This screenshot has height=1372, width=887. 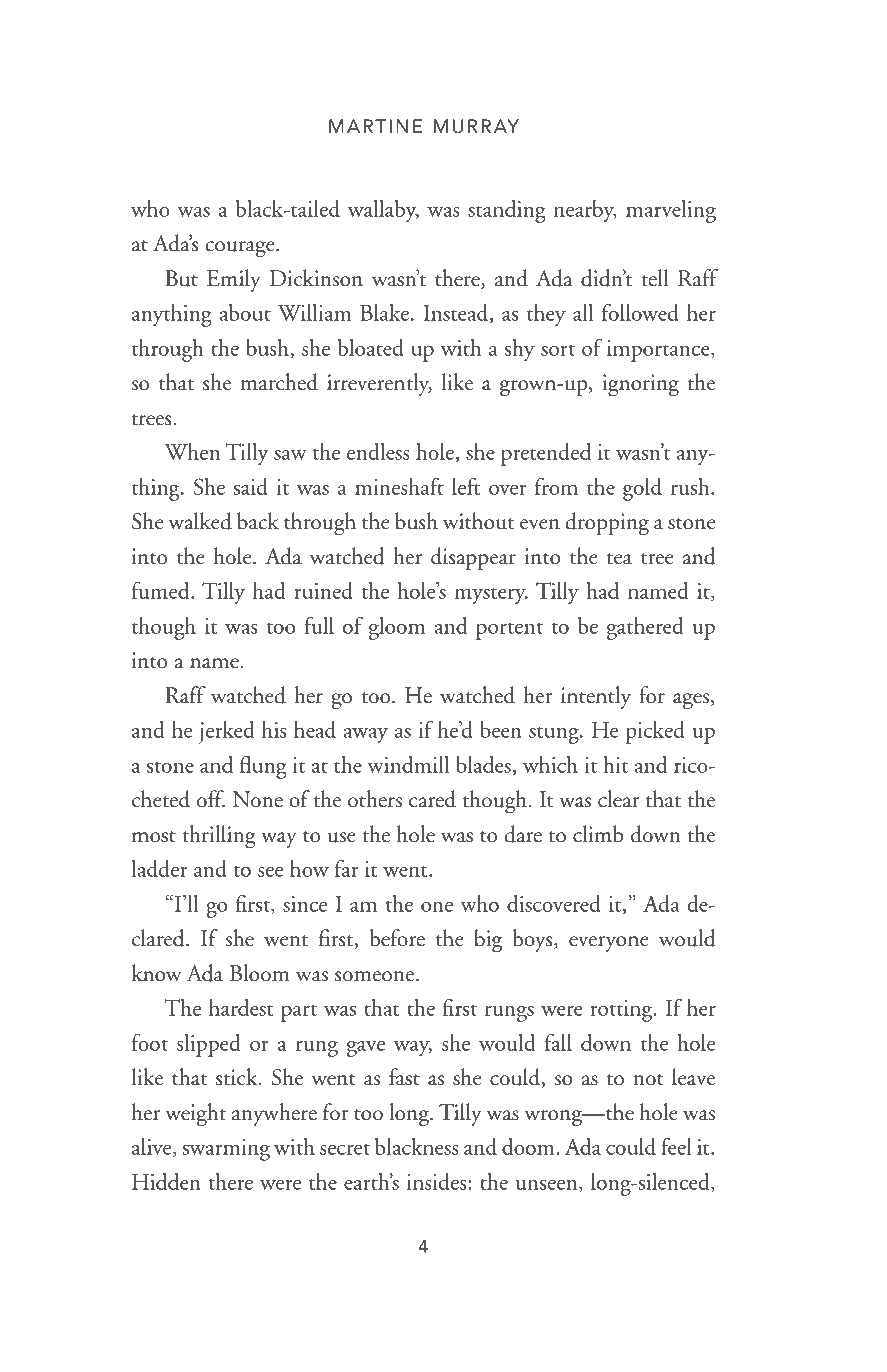 I want to click on tell, so click(x=654, y=278).
